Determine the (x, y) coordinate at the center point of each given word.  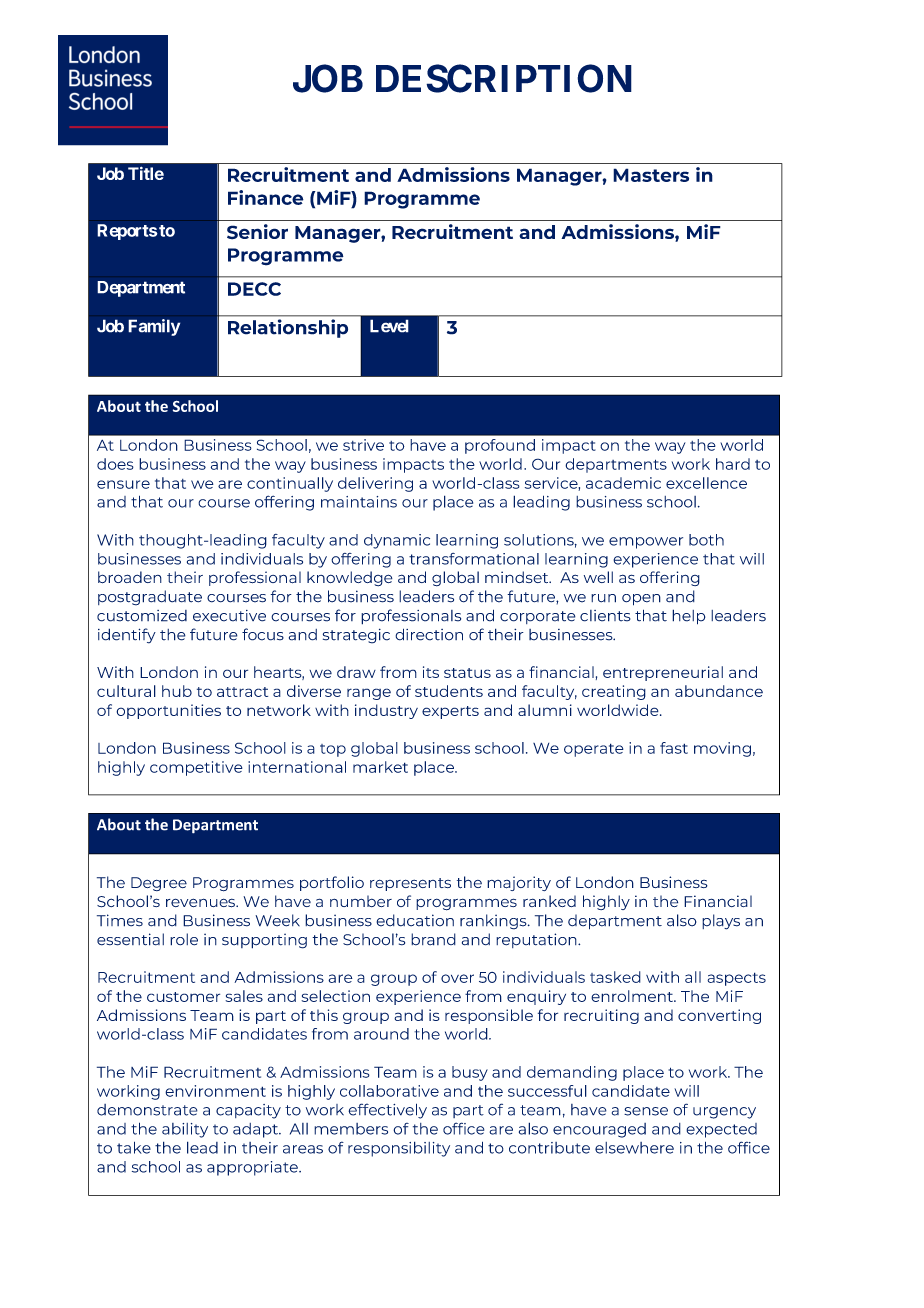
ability (185, 1130)
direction (429, 634)
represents (410, 884)
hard (733, 464)
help (689, 617)
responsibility (399, 1149)
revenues (201, 903)
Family (154, 327)
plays (721, 922)
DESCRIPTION (504, 78)
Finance (266, 197)
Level (389, 326)
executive (229, 616)
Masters (651, 175)
